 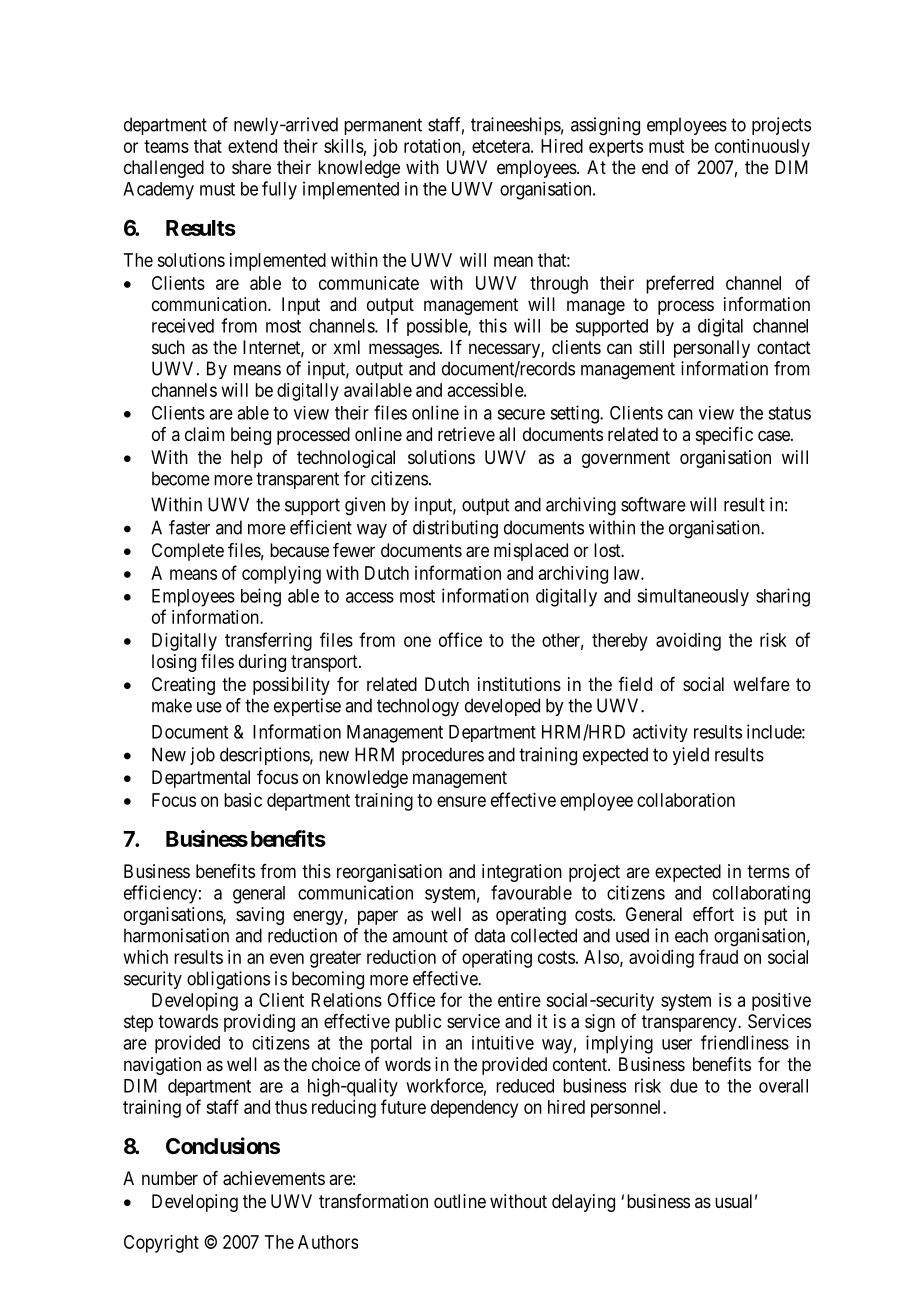 I want to click on transparency, so click(x=690, y=1023).
